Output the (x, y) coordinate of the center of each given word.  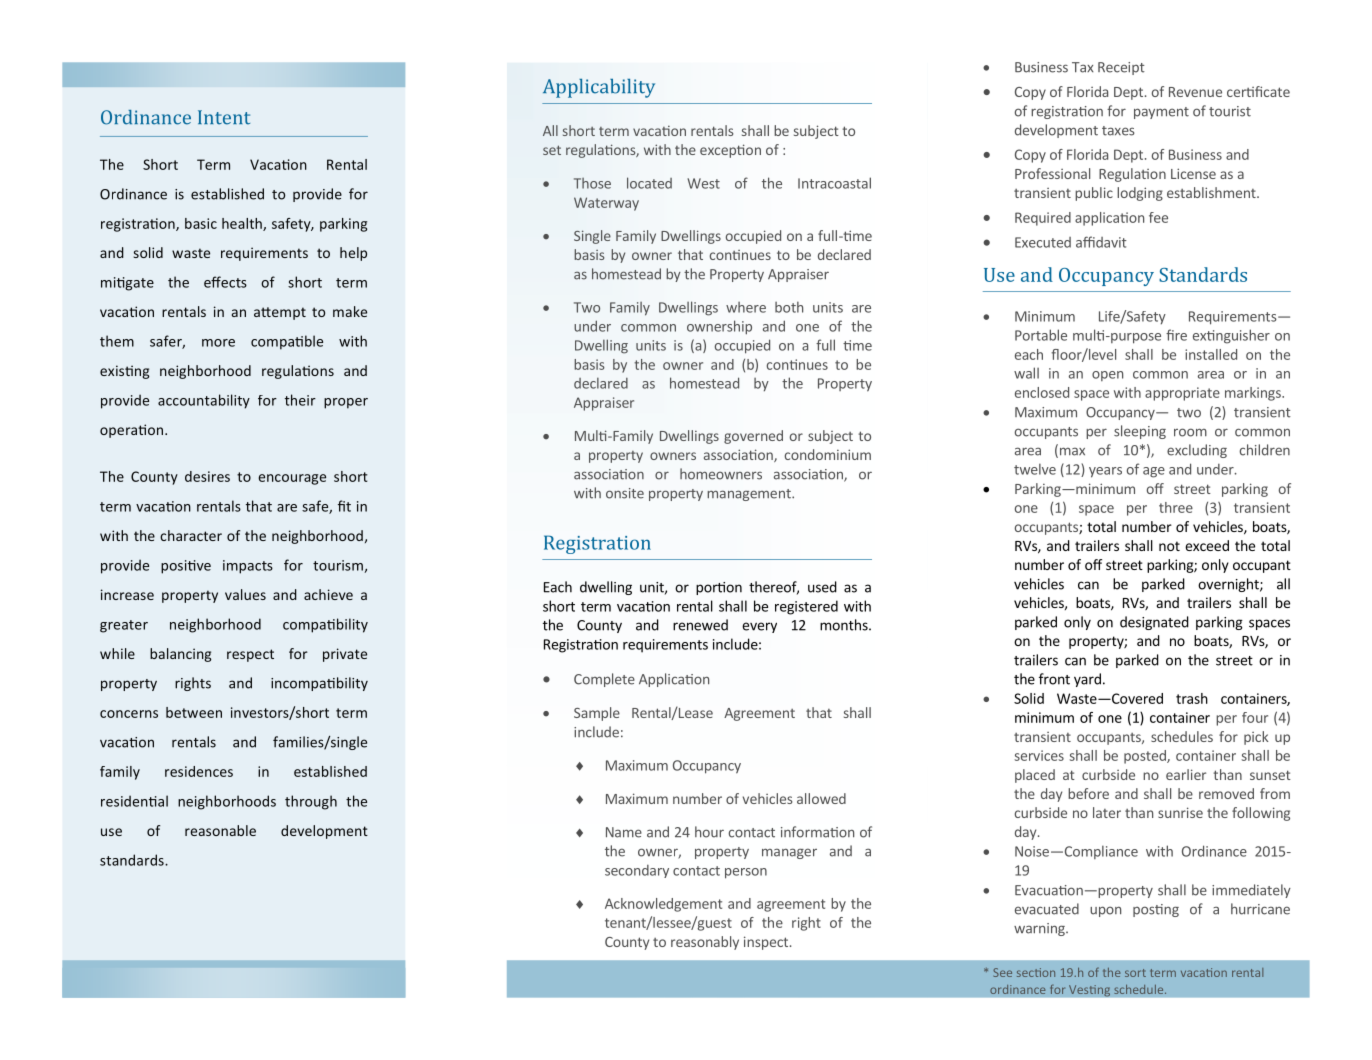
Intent (224, 117)
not (1169, 546)
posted (1146, 757)
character (191, 535)
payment (1161, 113)
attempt (280, 313)
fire (1176, 335)
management (750, 495)
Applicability (599, 88)
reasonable (220, 830)
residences (199, 771)
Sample (597, 714)
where (746, 307)
